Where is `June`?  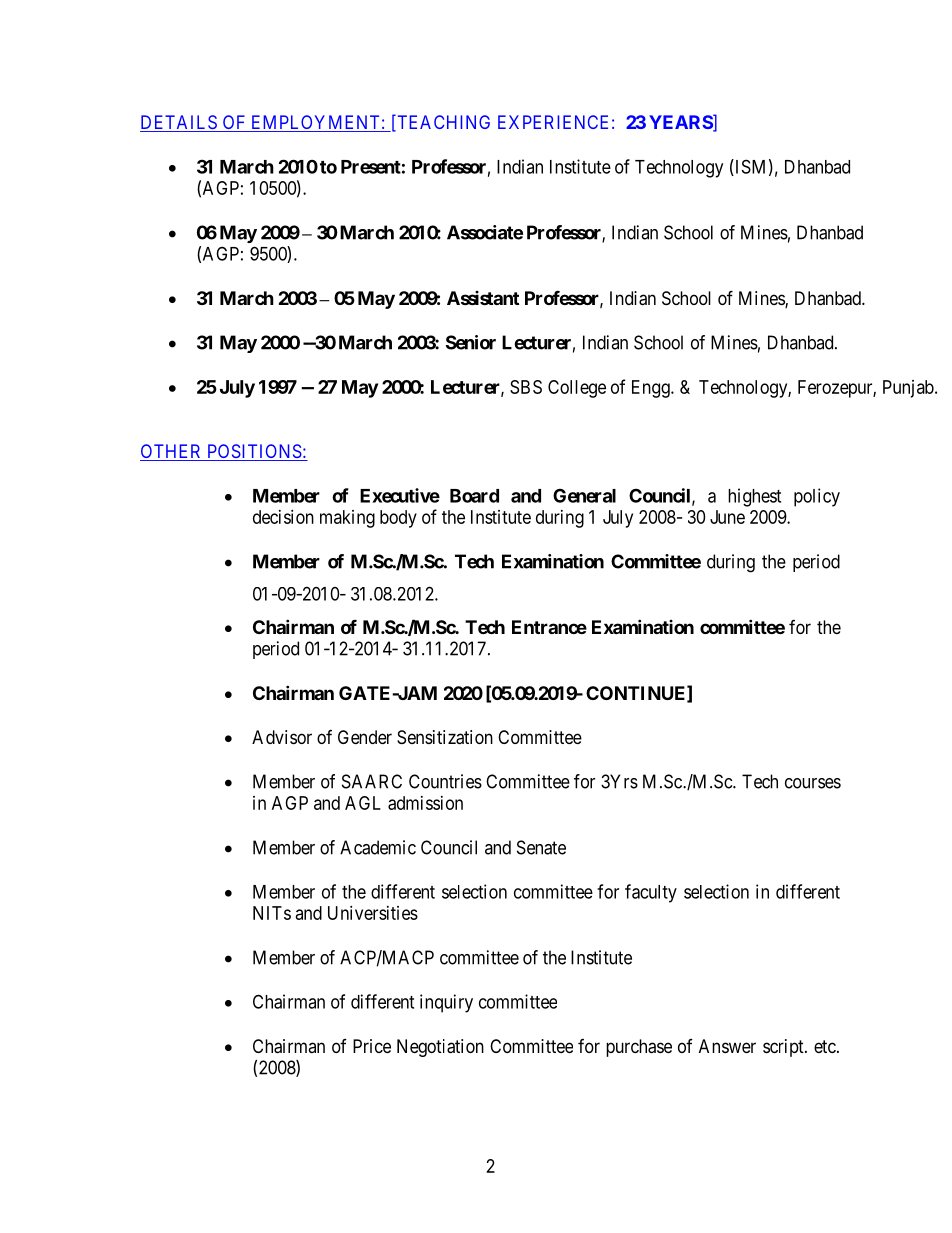
June is located at coordinates (727, 517).
